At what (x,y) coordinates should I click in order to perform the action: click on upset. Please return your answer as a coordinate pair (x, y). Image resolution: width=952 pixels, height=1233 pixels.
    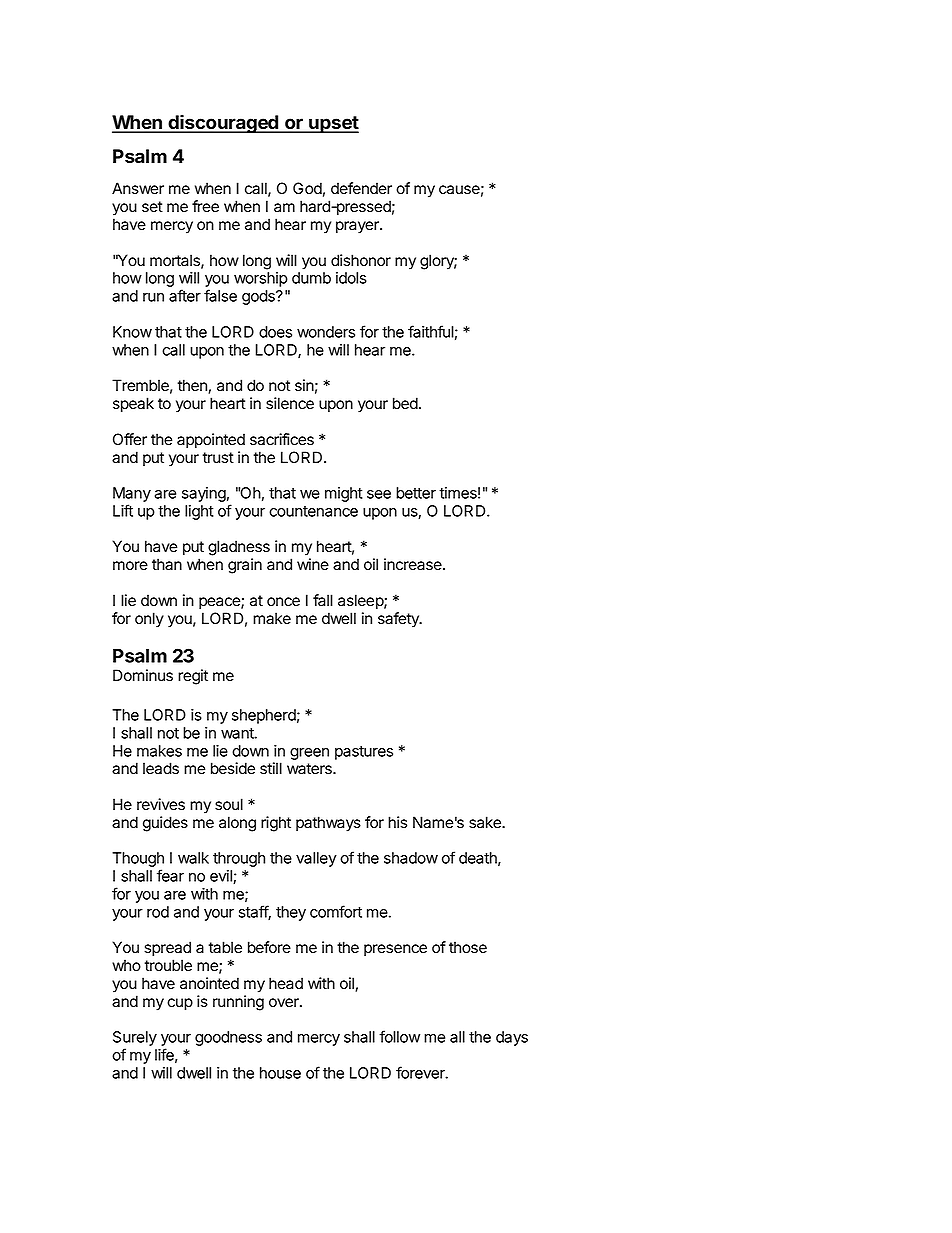
    Looking at the image, I should click on (333, 124).
